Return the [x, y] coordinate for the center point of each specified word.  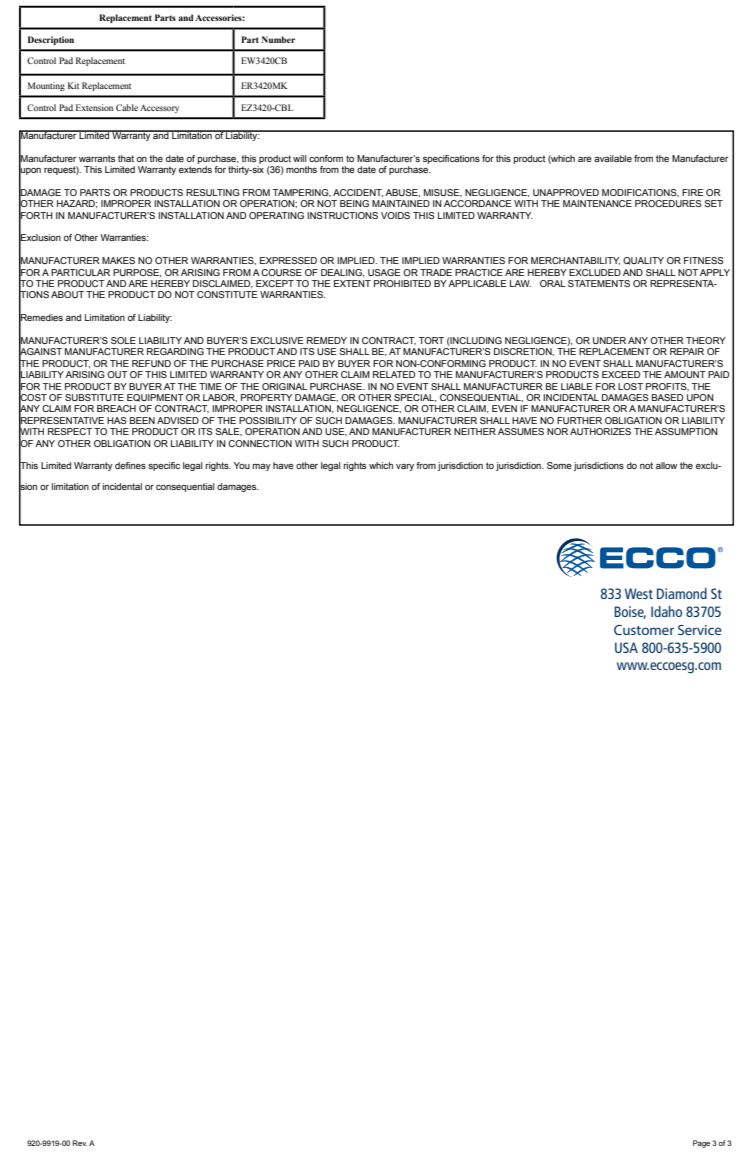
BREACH [116, 408]
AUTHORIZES [600, 431]
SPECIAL [415, 398]
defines [130, 465]
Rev [79, 1143]
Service [700, 630]
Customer [644, 630]
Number [278, 39]
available [613, 158]
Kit [73, 85]
